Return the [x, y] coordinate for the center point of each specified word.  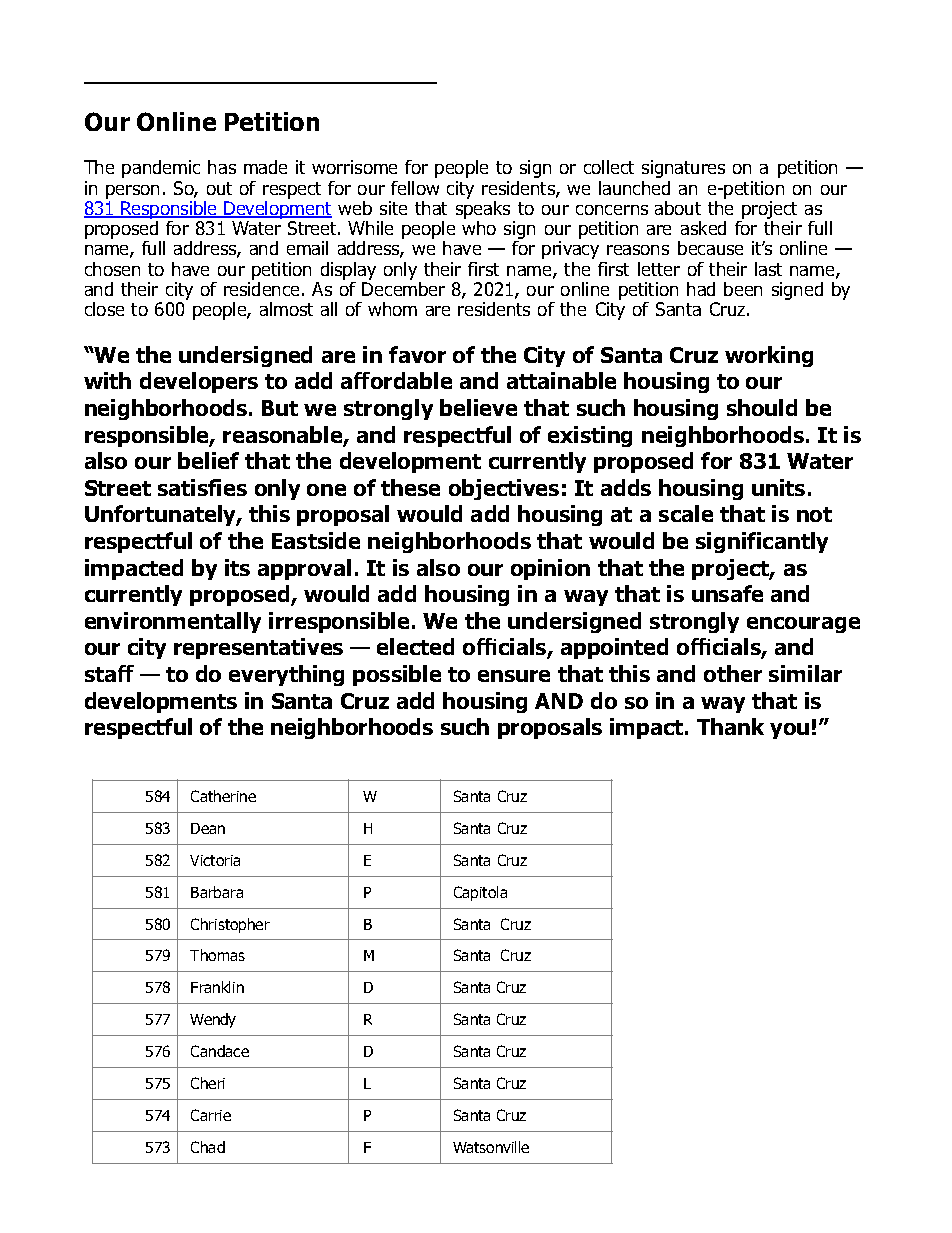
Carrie [211, 1115]
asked [703, 228]
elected [415, 646]
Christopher [230, 925]
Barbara [217, 892]
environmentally [173, 622]
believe [478, 407]
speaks [483, 211]
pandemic [161, 169]
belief [208, 460]
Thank [730, 726]
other [733, 673]
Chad [208, 1147]
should [762, 407]
